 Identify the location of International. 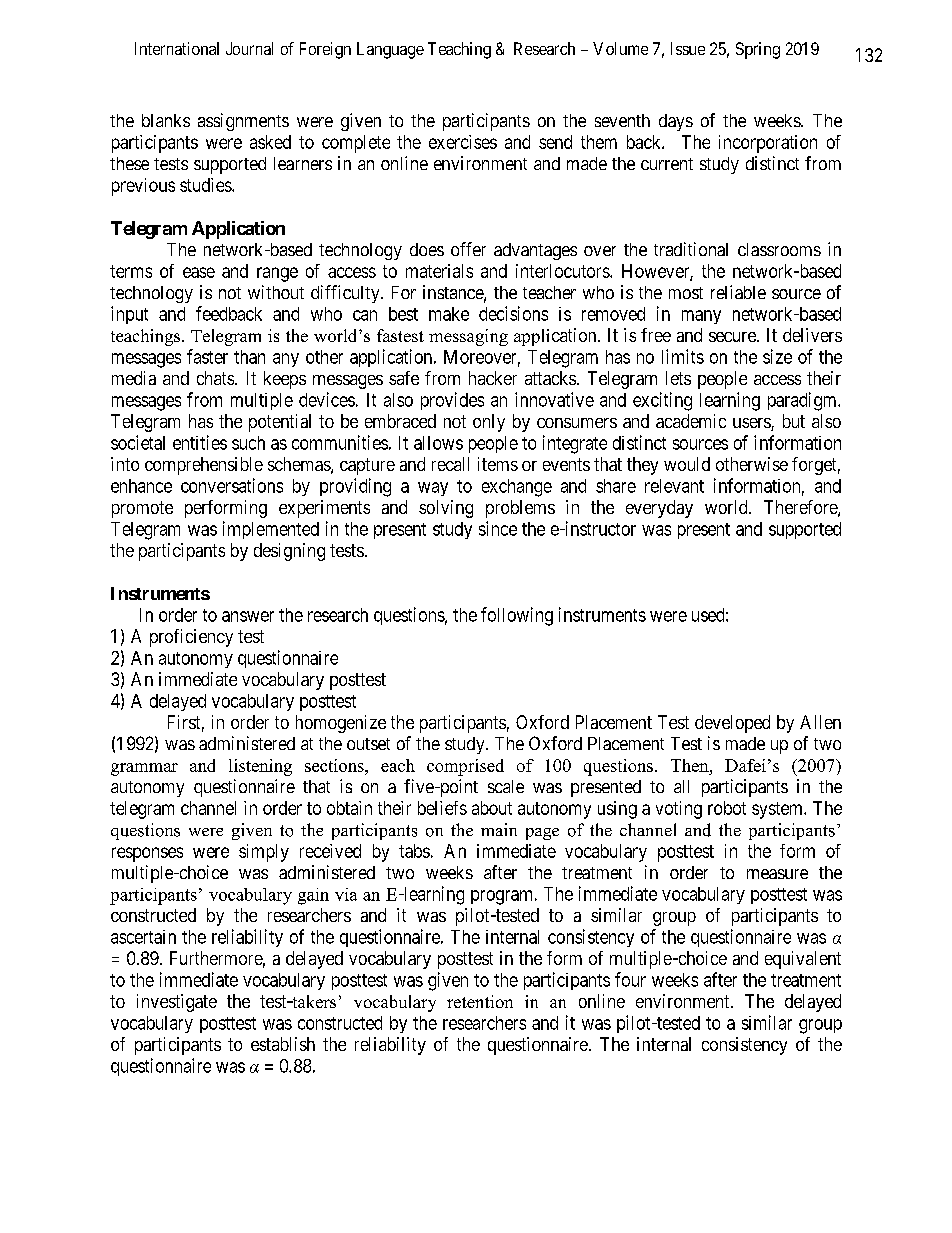
(177, 48).
